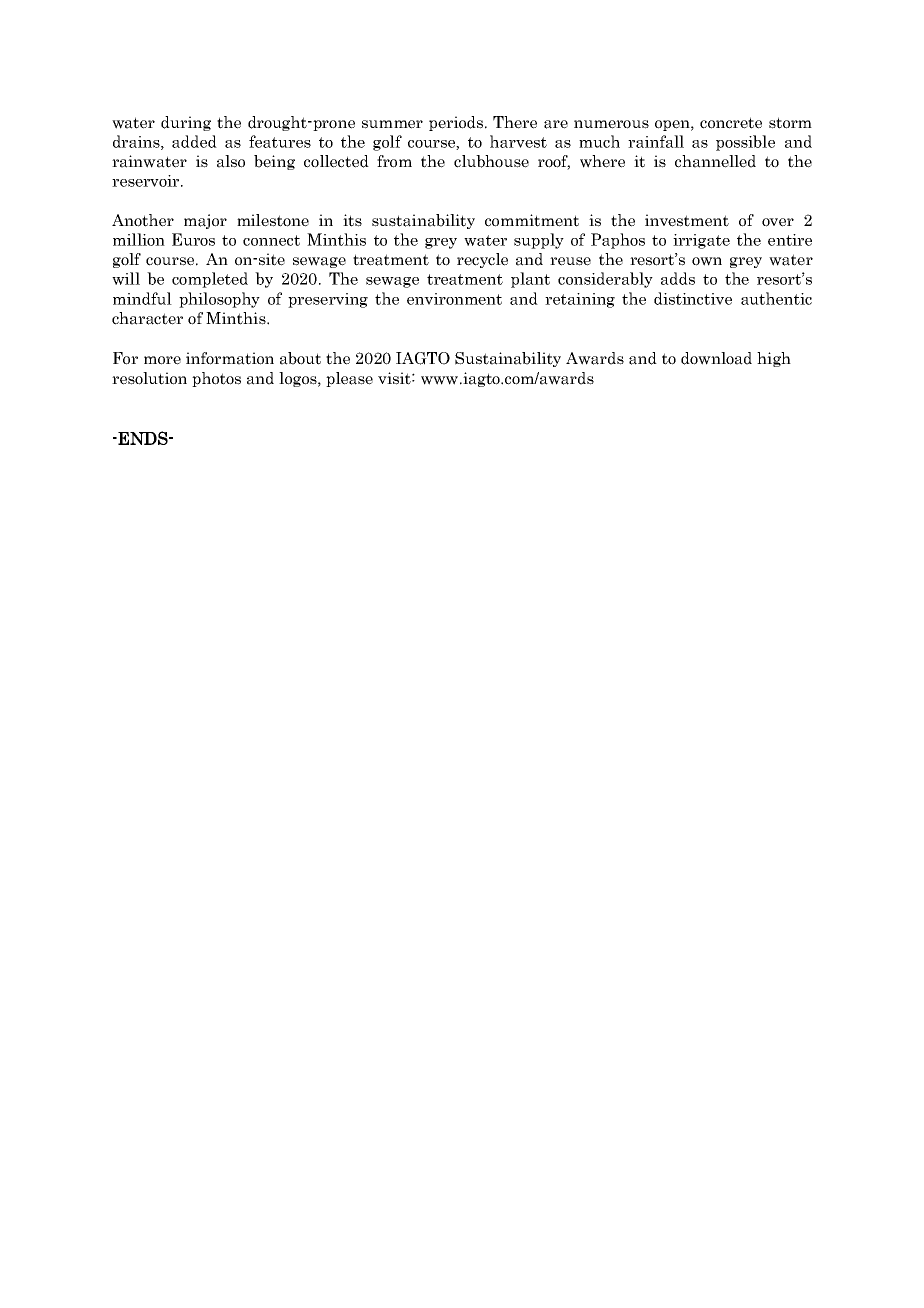 The height and width of the image is (1308, 924). Describe the element at coordinates (491, 161) in the image. I see `clubhouse` at that location.
